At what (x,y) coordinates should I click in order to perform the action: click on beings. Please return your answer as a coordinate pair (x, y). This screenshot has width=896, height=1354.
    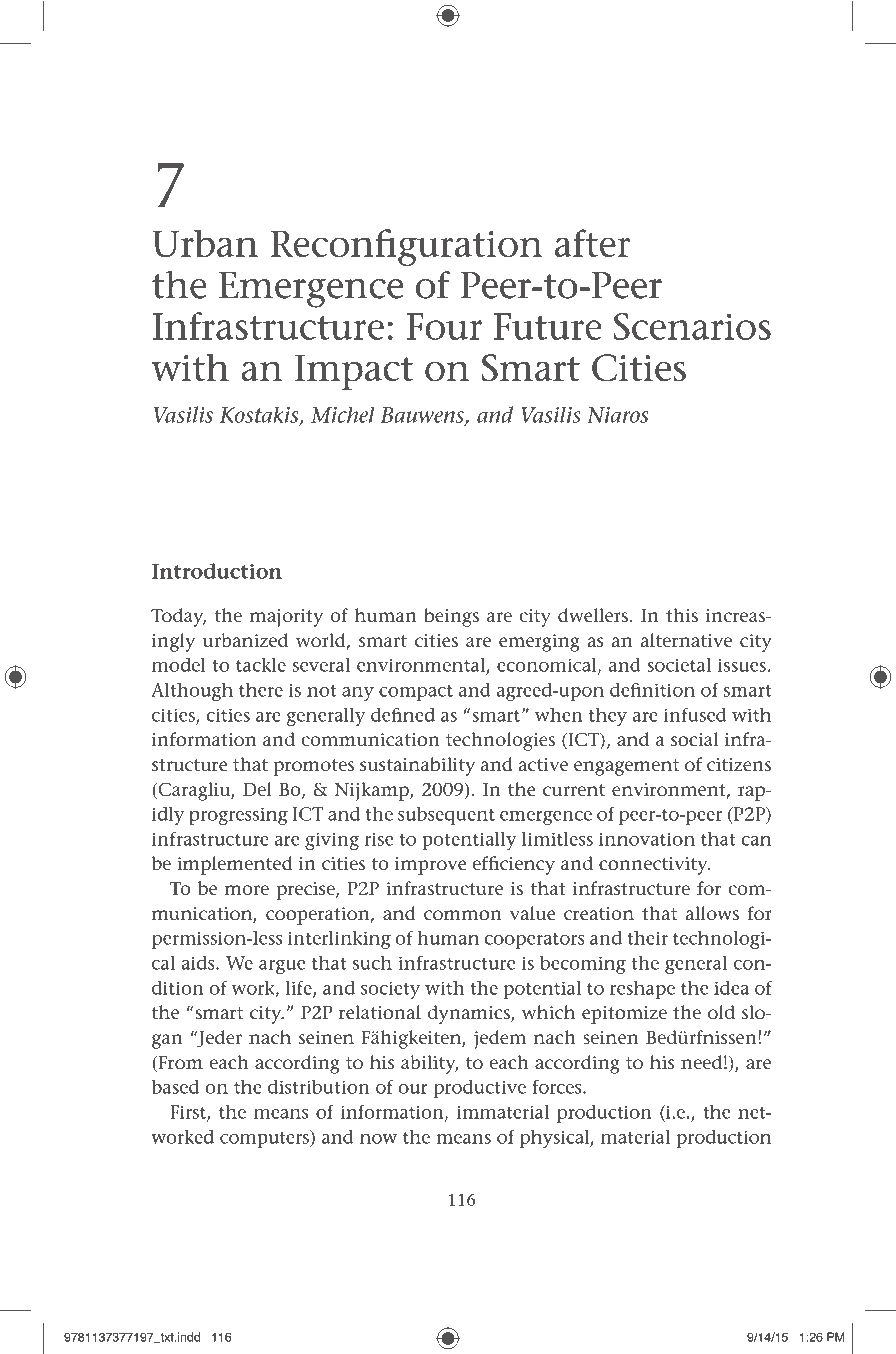
    Looking at the image, I should click on (451, 617).
